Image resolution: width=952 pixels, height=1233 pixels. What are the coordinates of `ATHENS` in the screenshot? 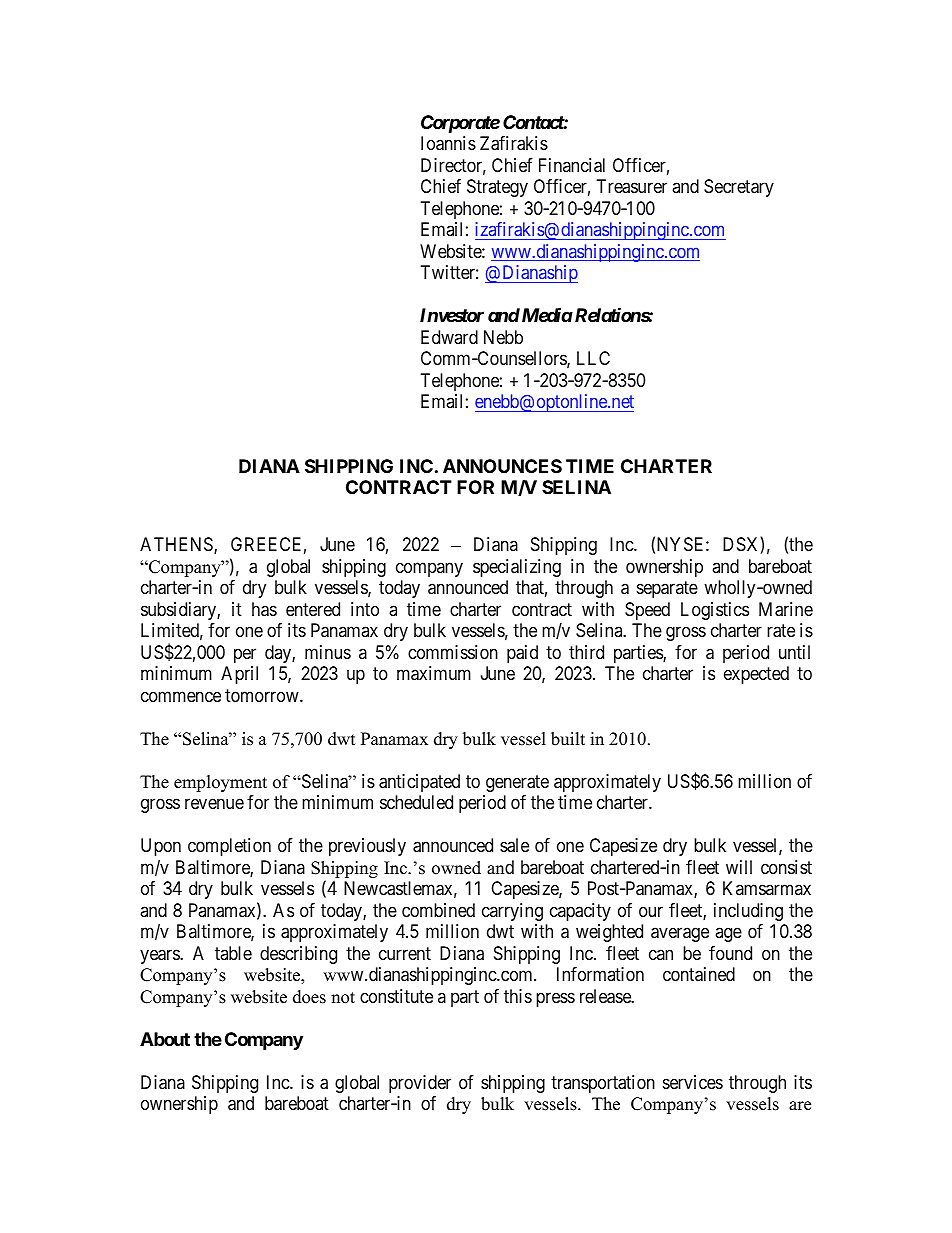 It's located at (177, 545).
